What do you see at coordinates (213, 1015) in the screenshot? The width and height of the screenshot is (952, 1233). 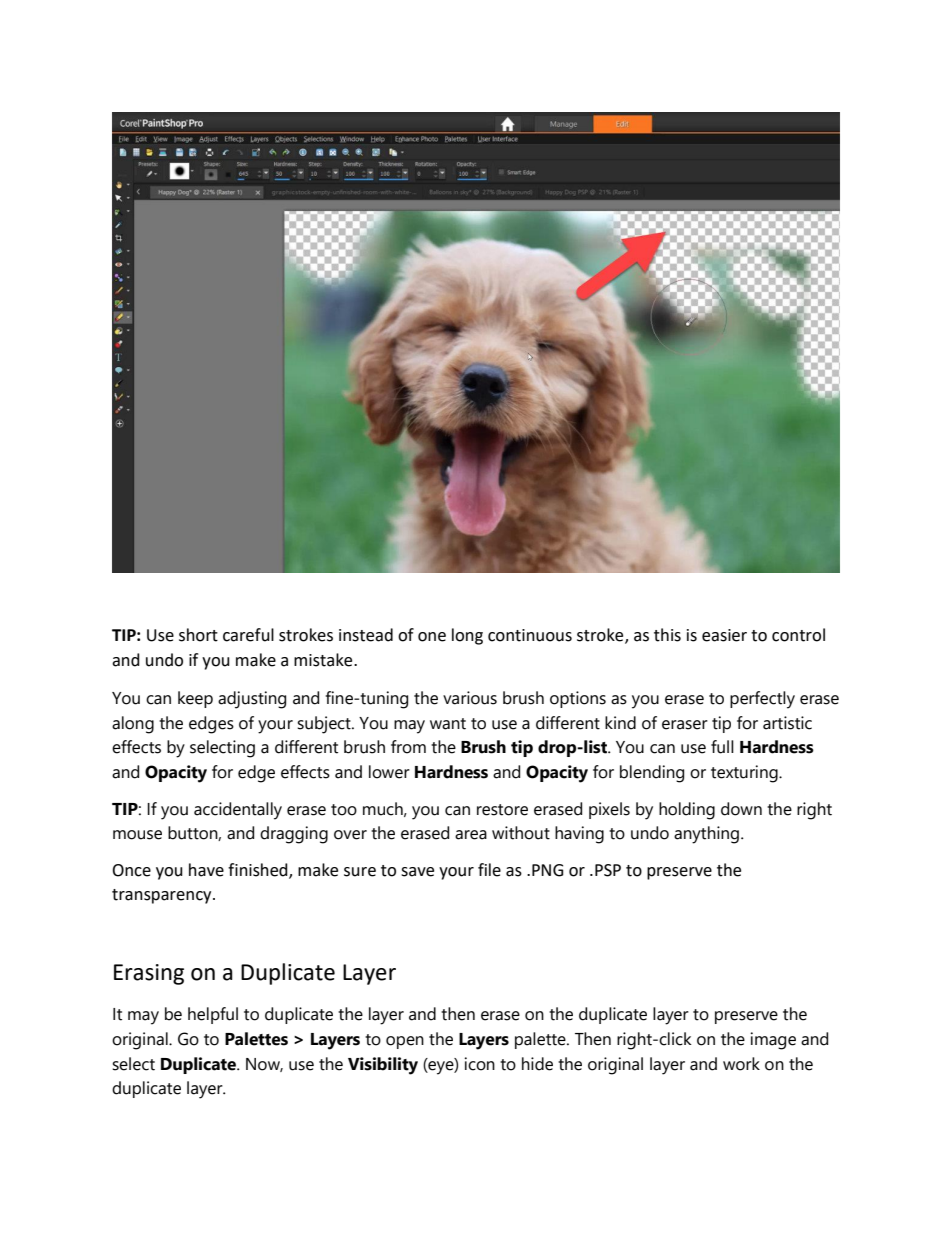 I see `helpful` at bounding box center [213, 1015].
